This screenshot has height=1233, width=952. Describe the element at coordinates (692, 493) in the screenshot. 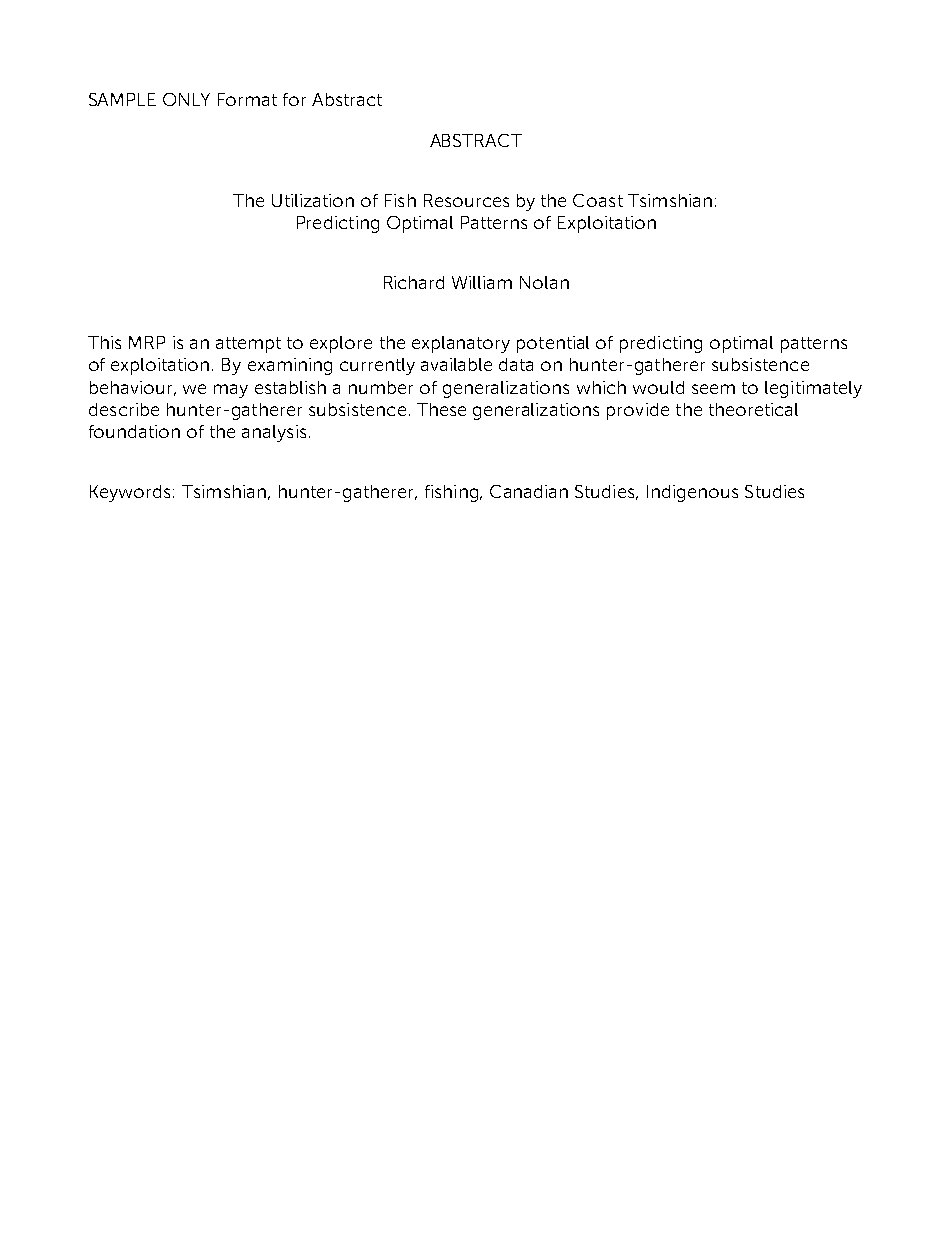

I see `Indigenous` at that location.
